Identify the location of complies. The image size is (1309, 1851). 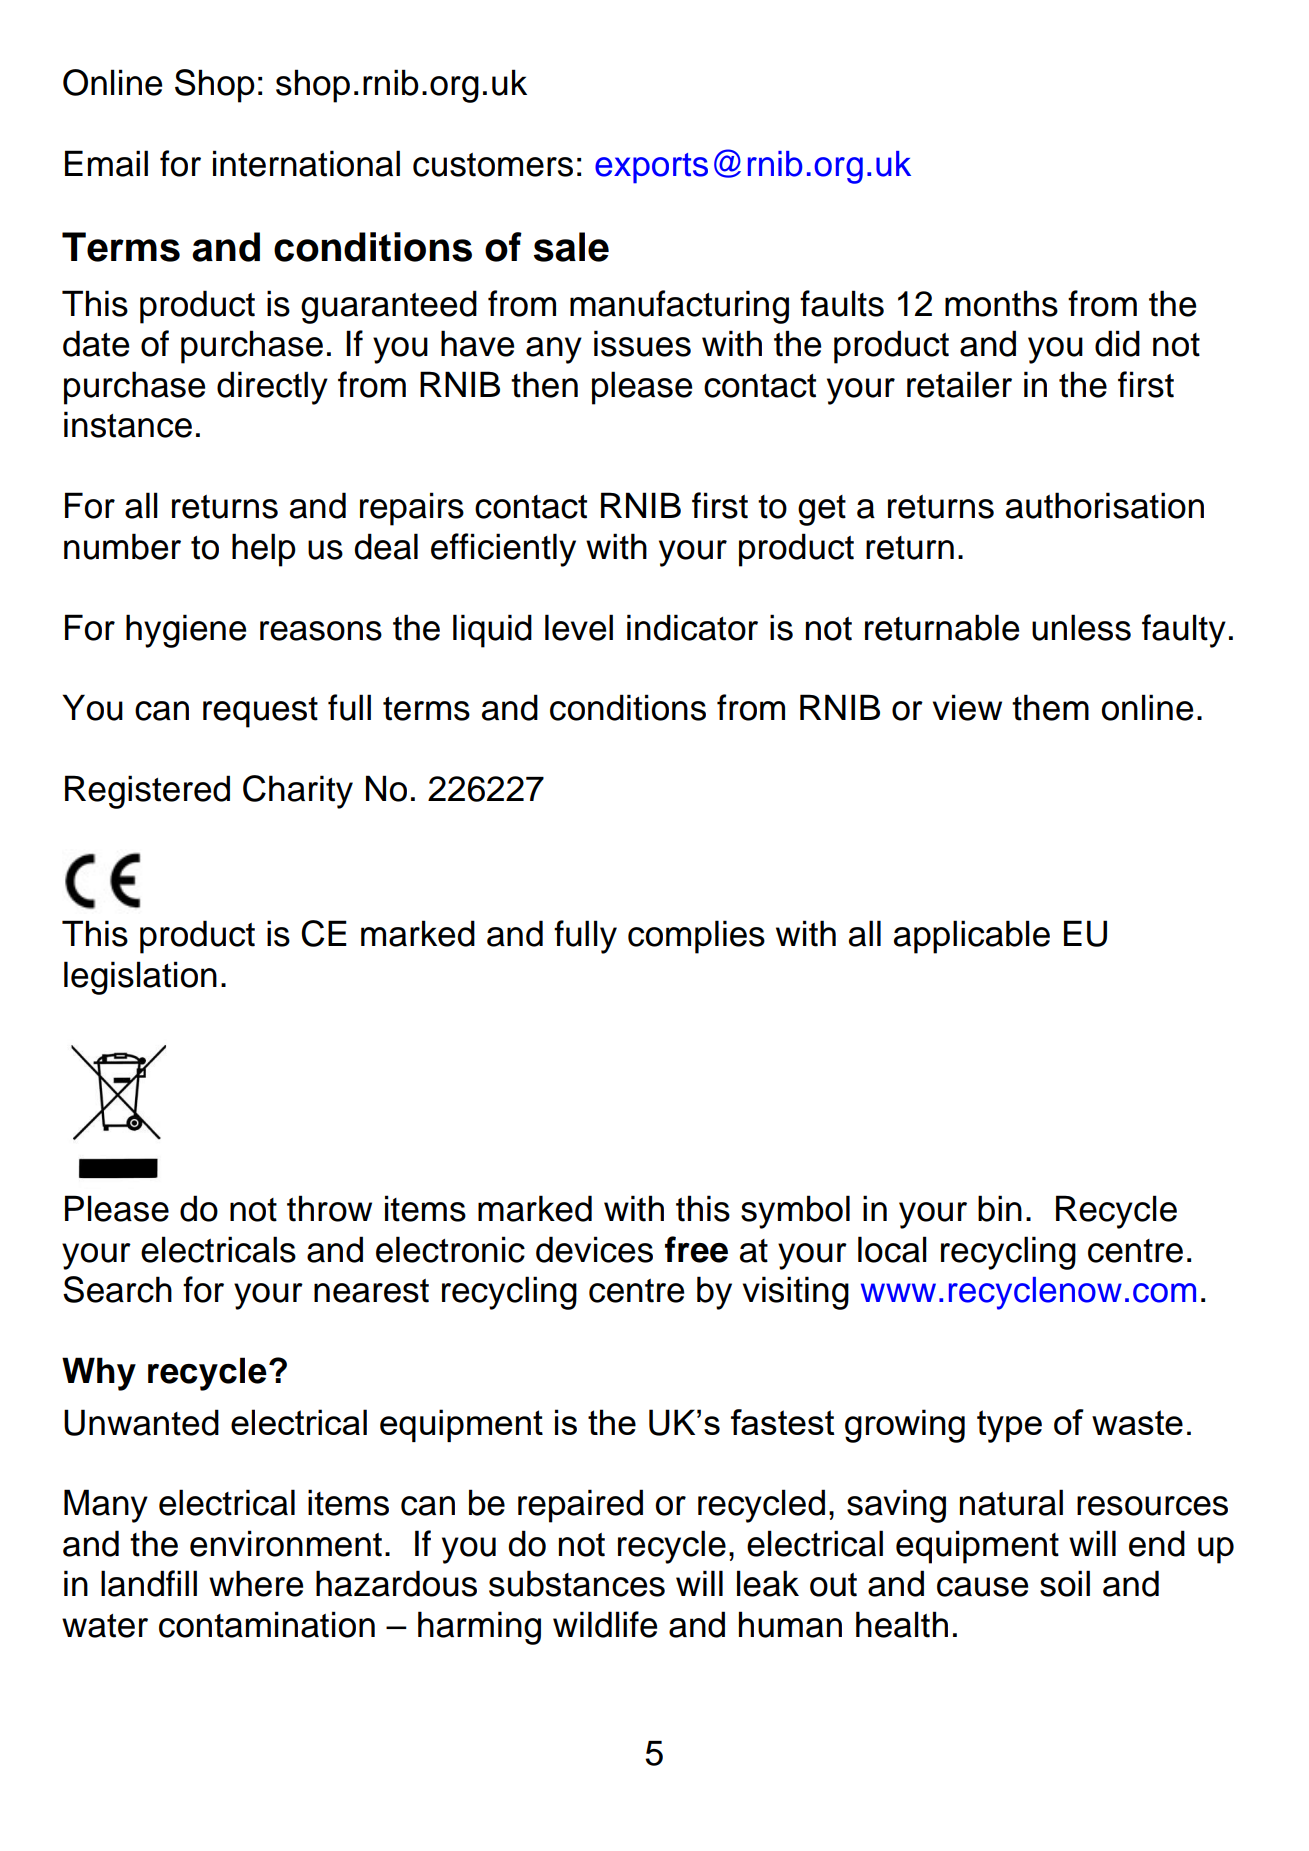
(696, 937).
